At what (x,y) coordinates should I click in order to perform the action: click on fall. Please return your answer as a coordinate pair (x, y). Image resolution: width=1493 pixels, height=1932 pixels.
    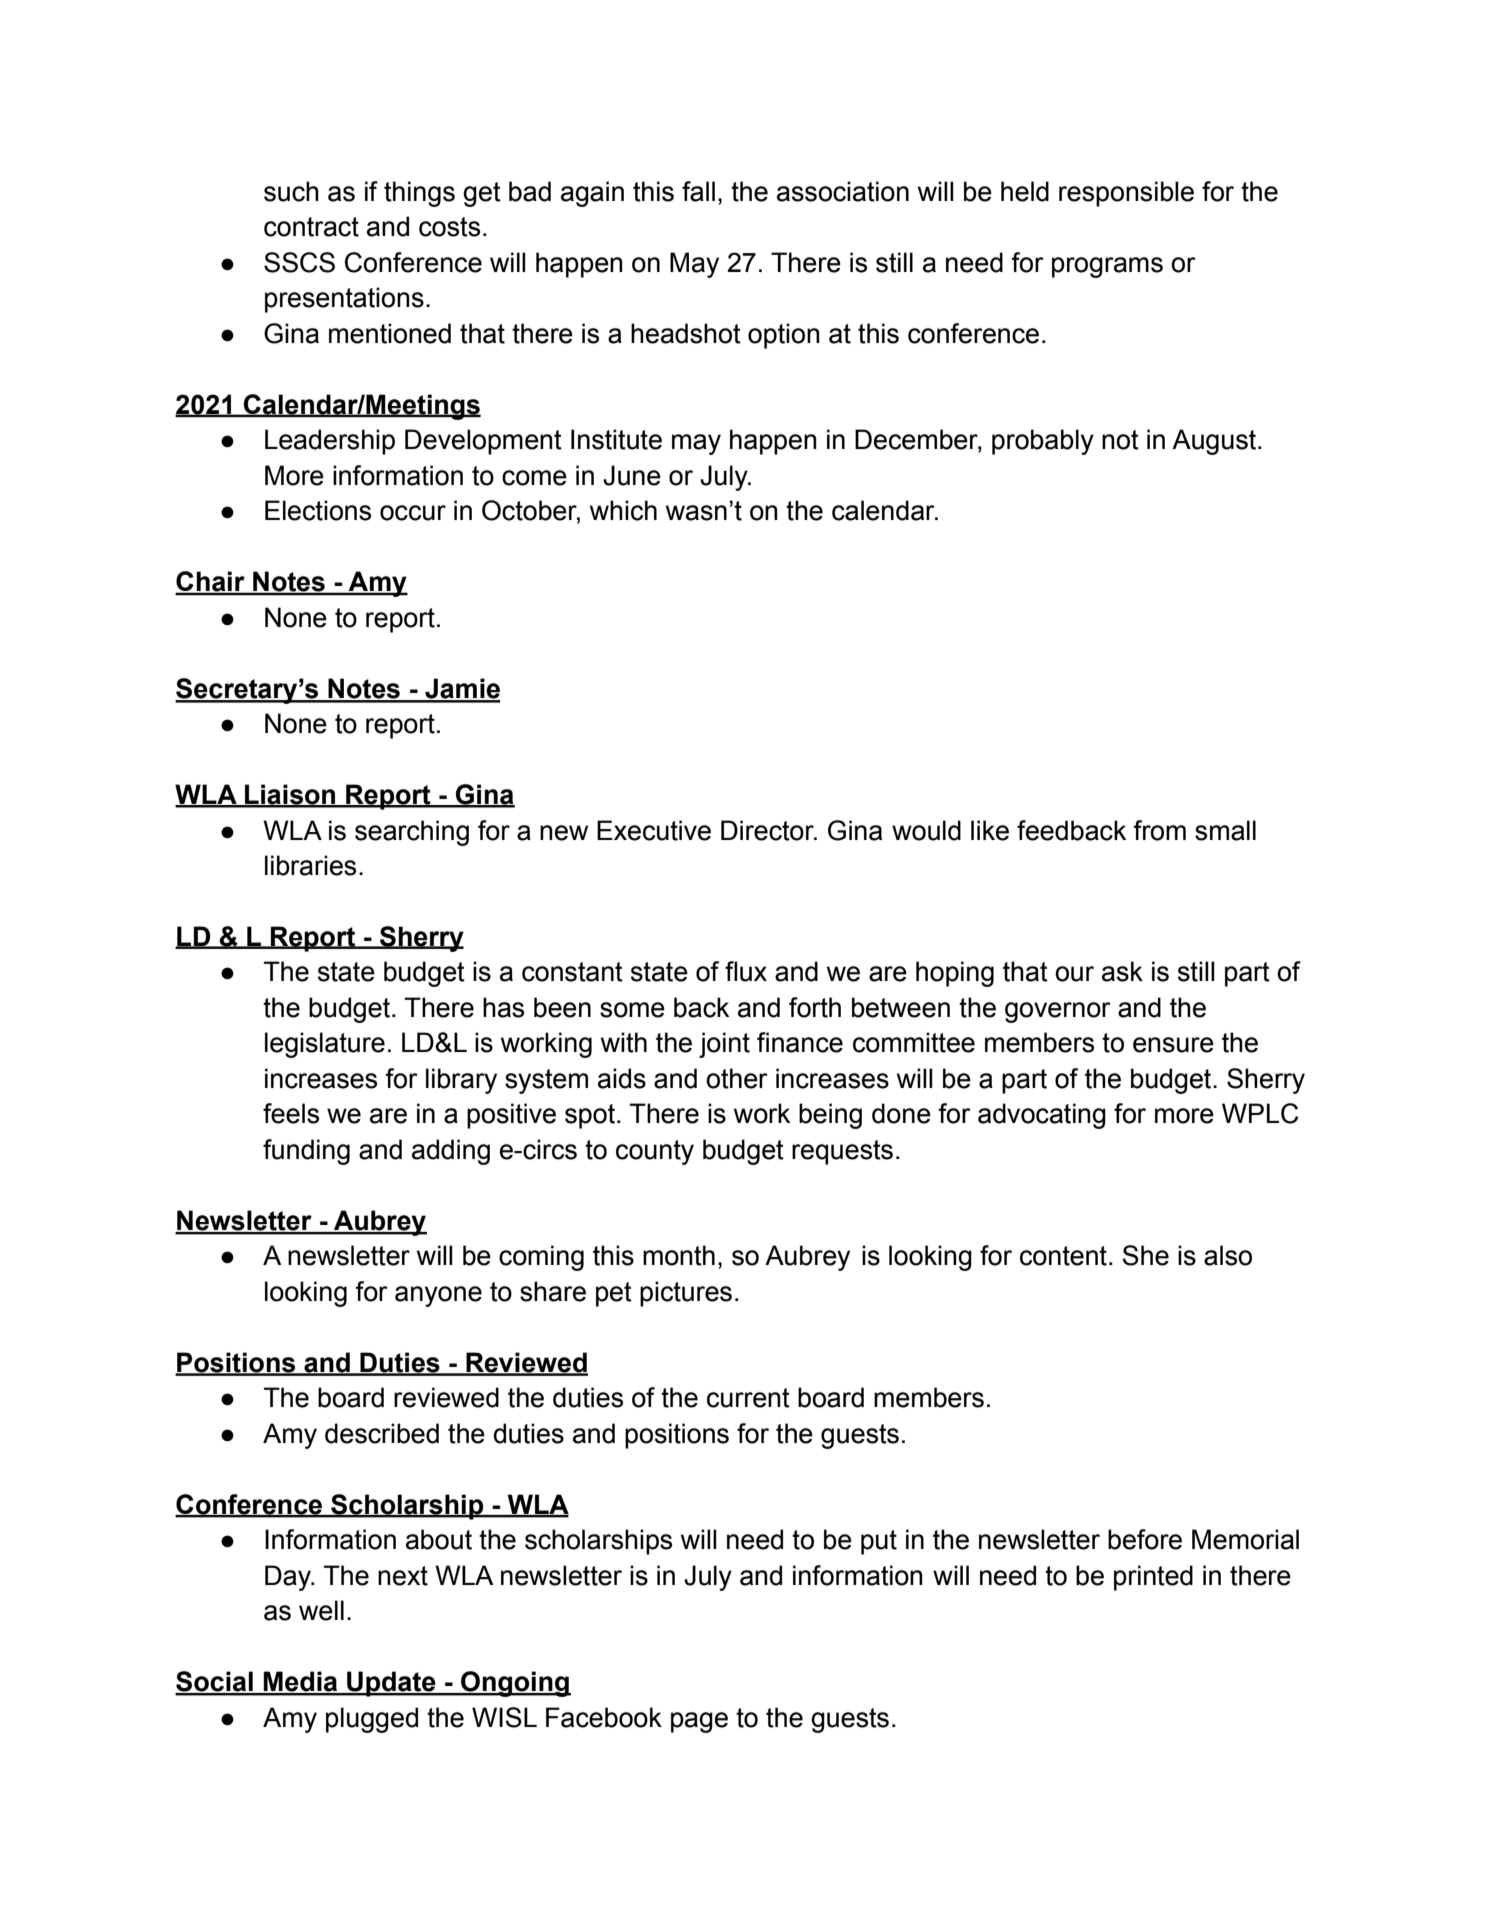
    Looking at the image, I should click on (698, 191).
